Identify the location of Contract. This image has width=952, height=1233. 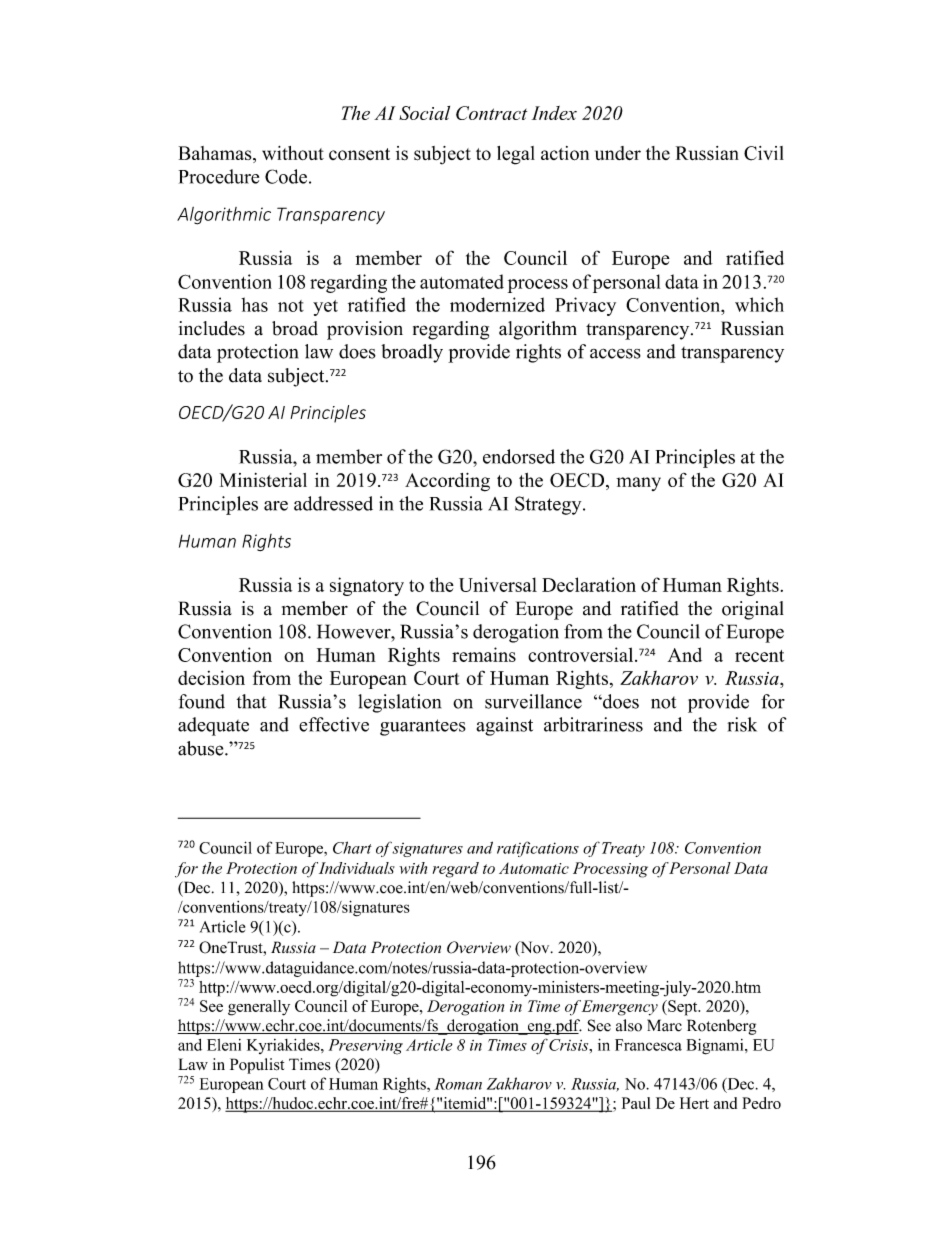
(491, 113).
